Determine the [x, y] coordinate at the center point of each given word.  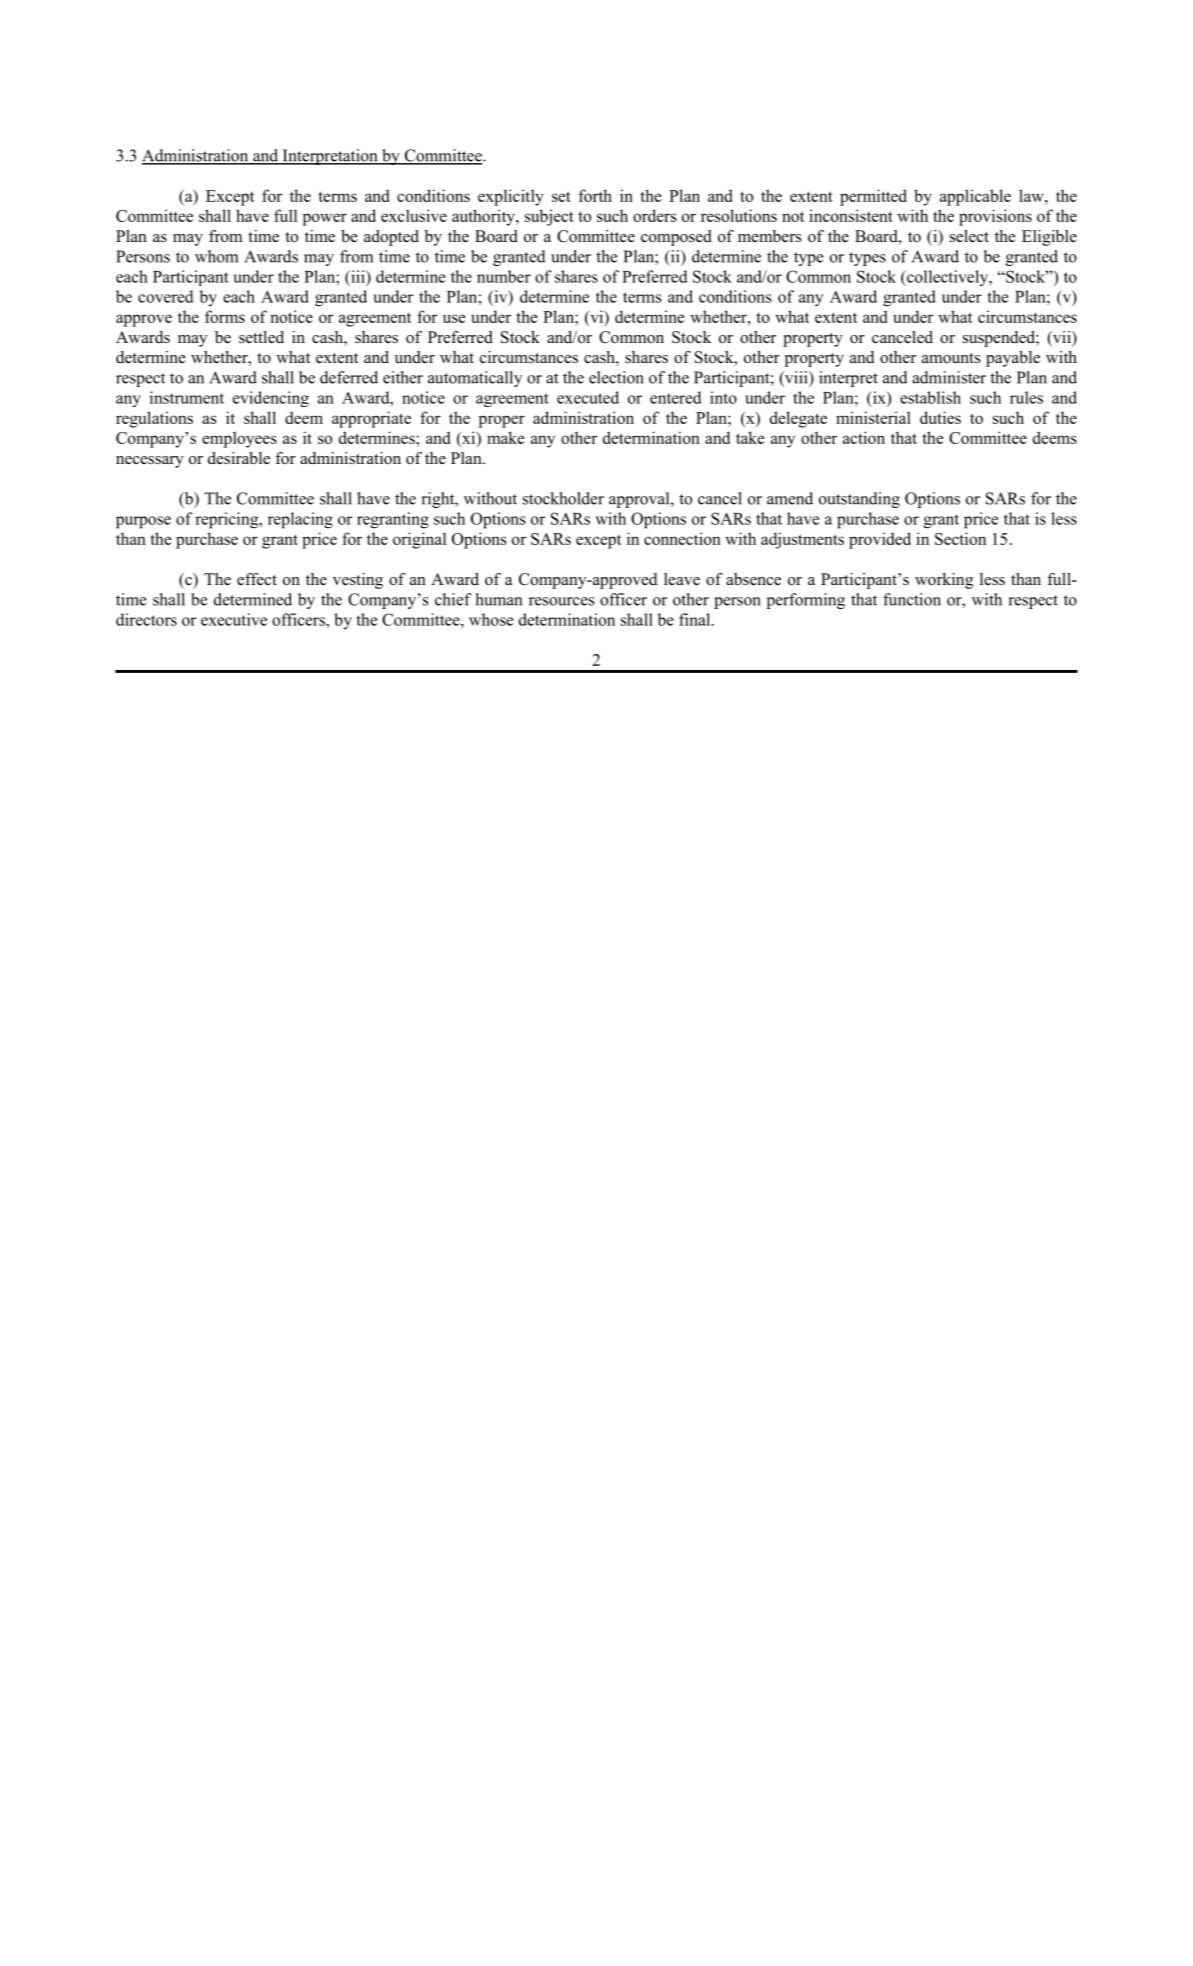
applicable [975, 197]
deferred [349, 377]
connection [682, 538]
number [504, 276]
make [506, 437]
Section [960, 538]
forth [595, 195]
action [864, 437]
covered [165, 296]
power [325, 219]
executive [234, 619]
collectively [948, 278]
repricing [228, 520]
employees [239, 439]
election [616, 377]
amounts [951, 358]
